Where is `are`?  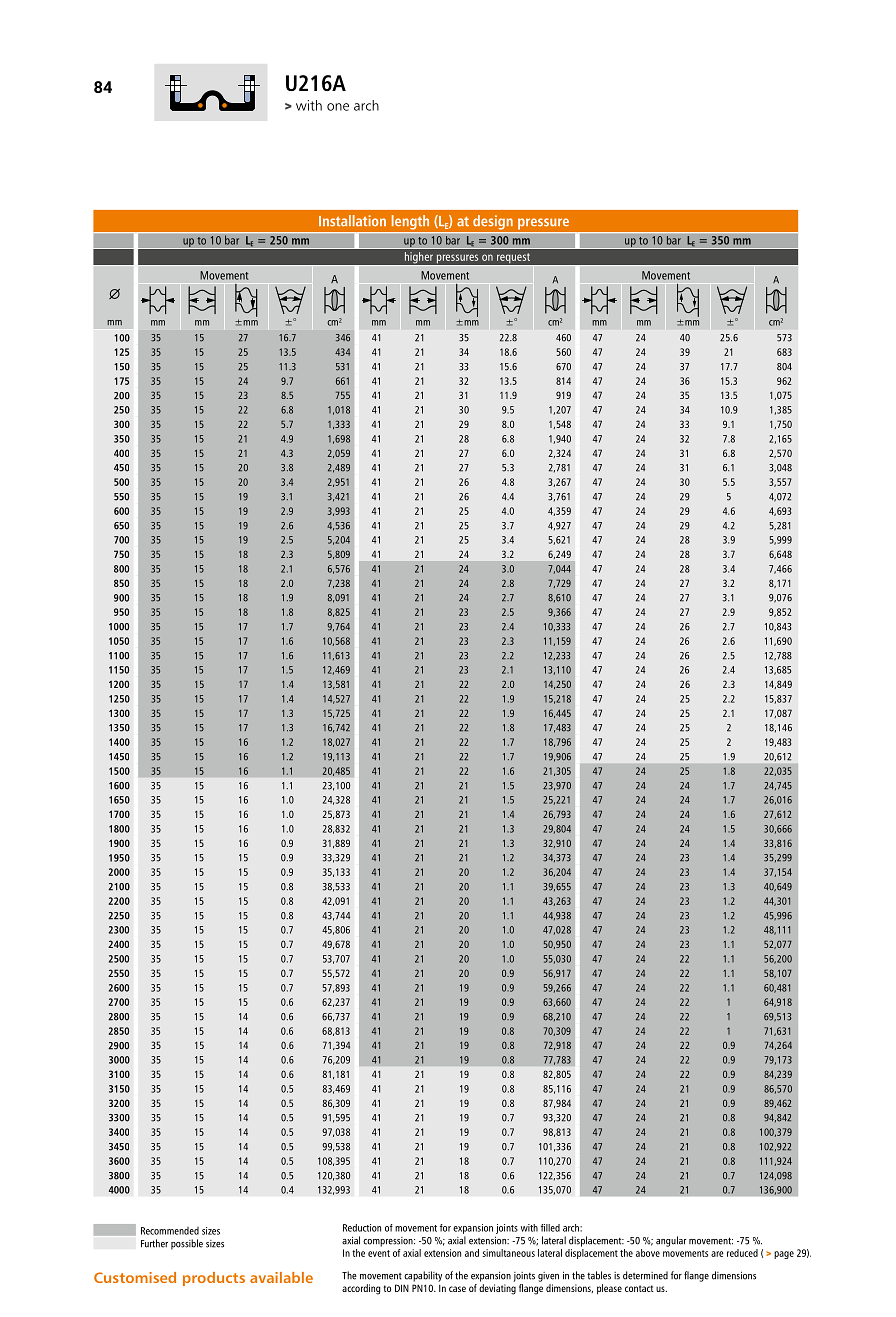
are is located at coordinates (717, 1254).
